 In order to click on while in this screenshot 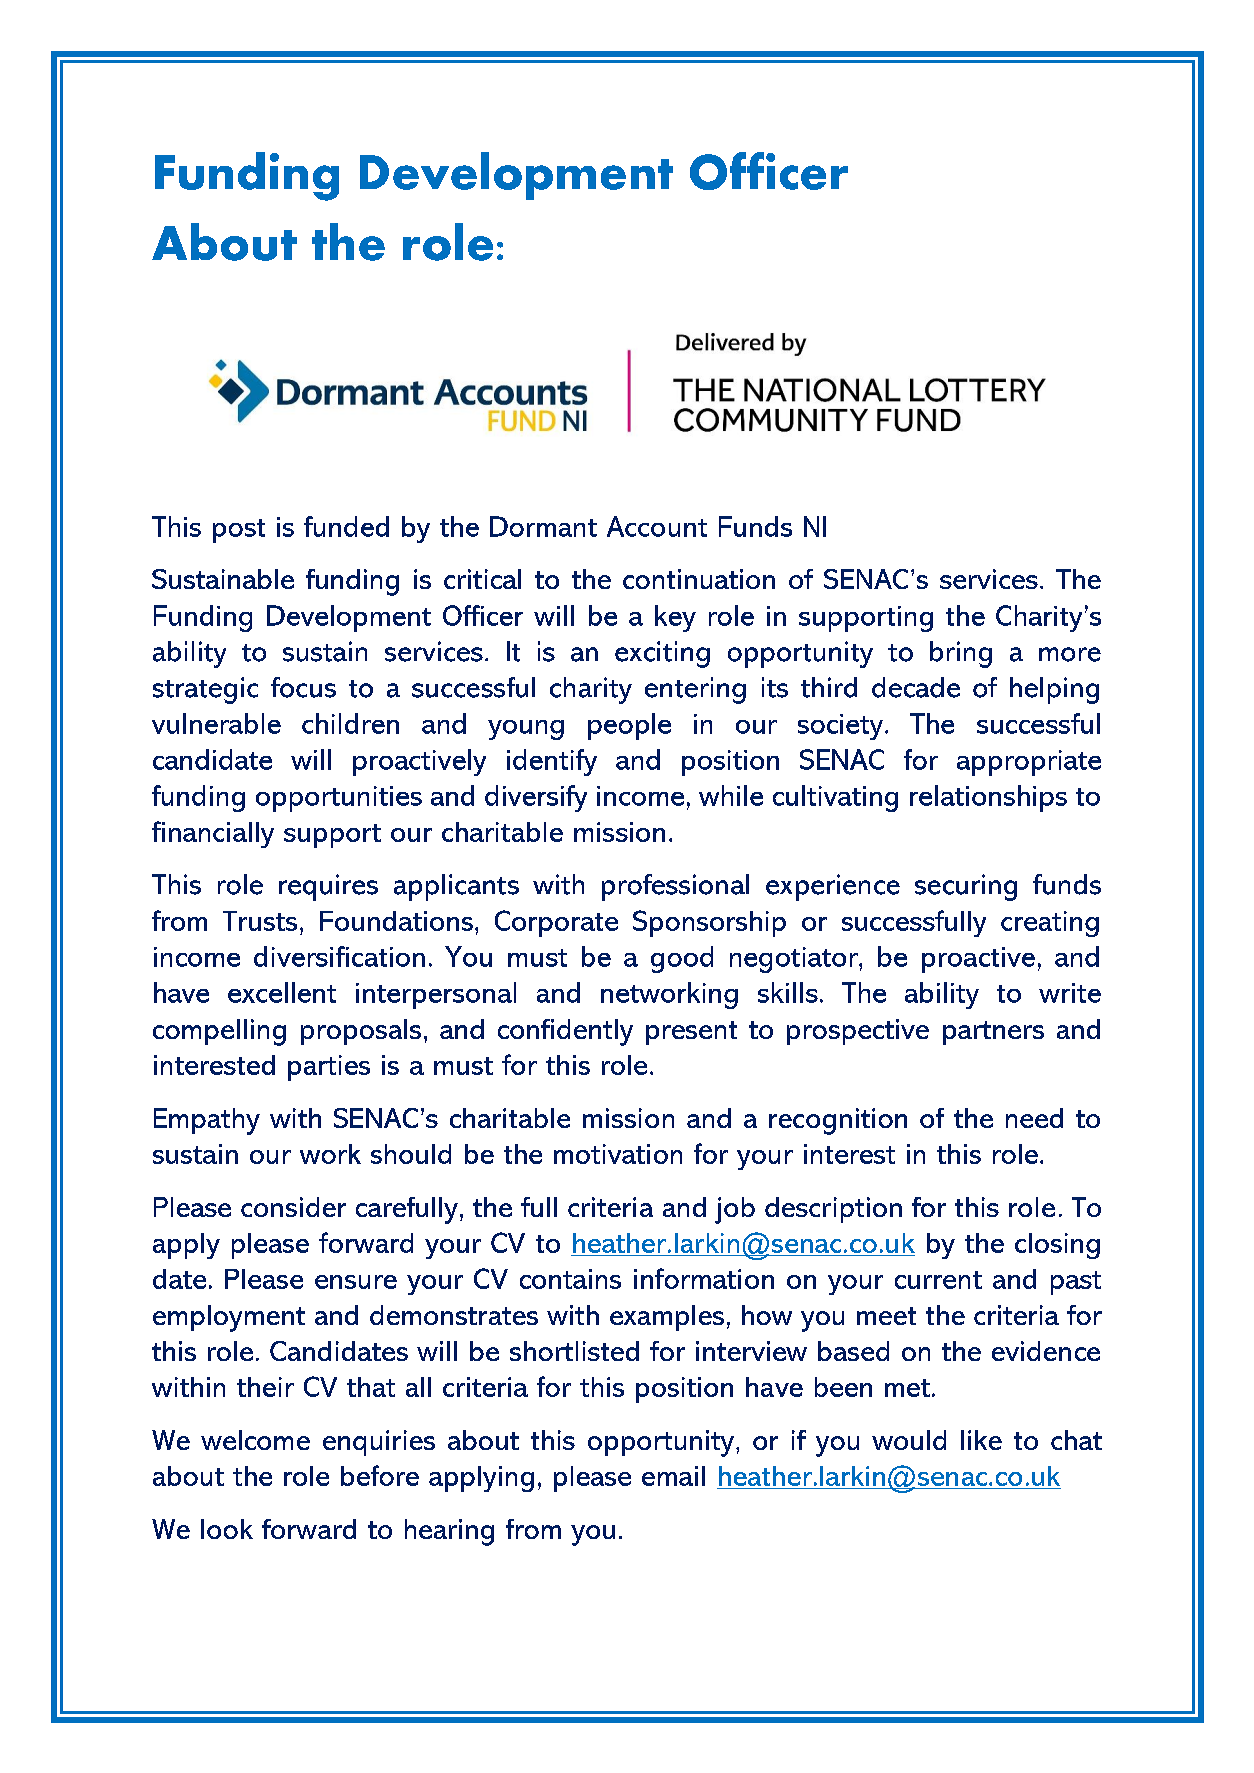, I will do `click(731, 795)`.
